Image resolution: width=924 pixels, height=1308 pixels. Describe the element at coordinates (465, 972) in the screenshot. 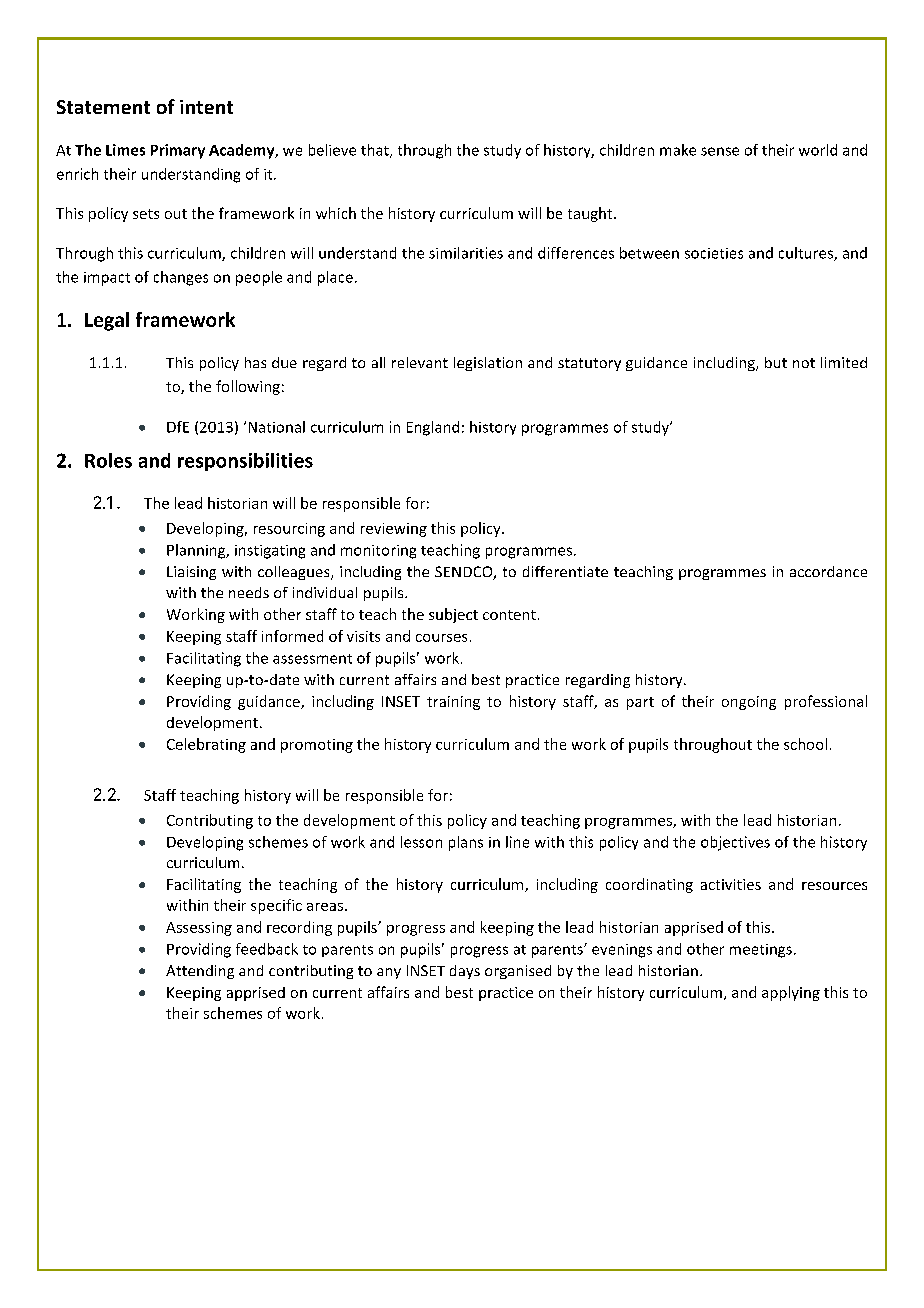

I see `days` at that location.
